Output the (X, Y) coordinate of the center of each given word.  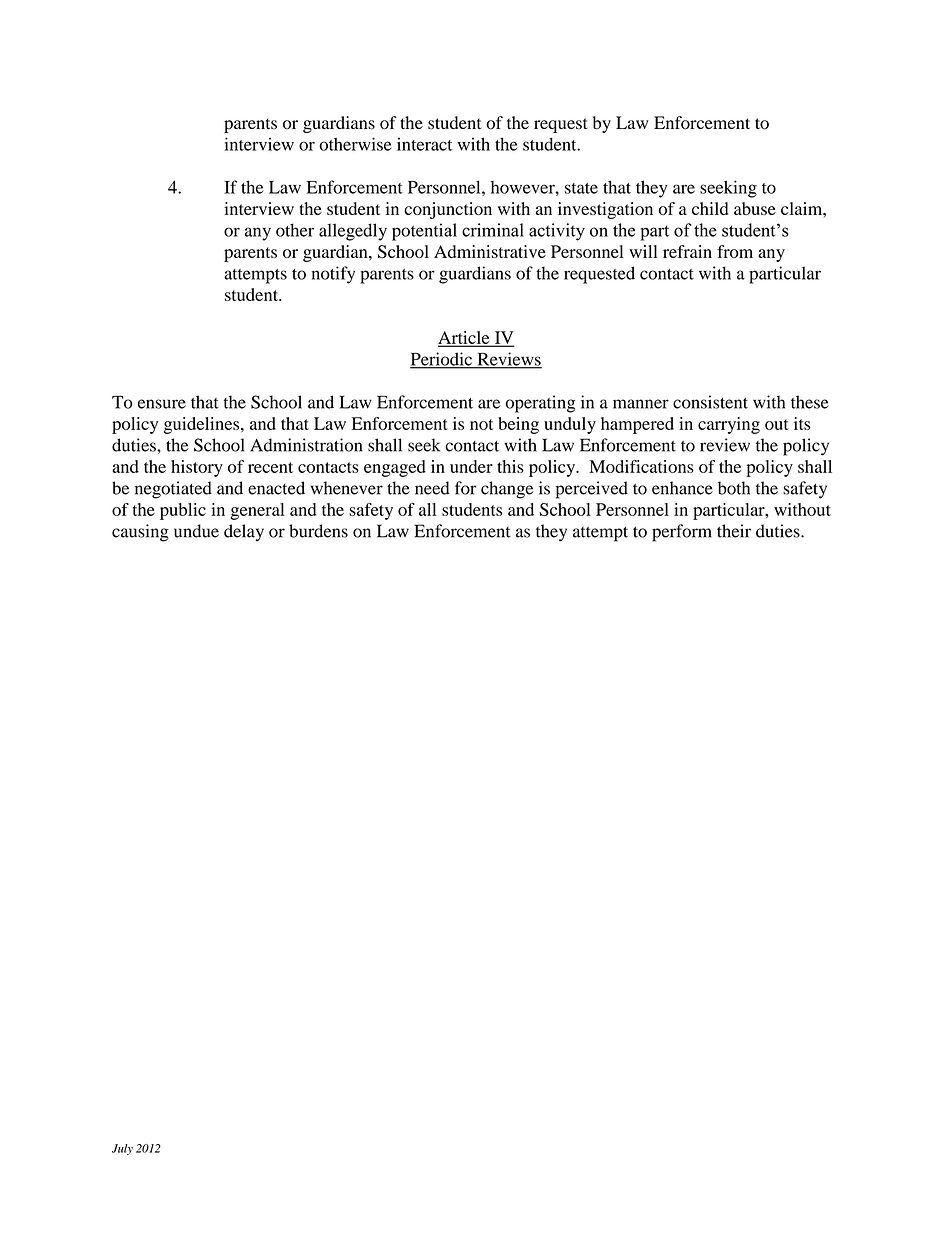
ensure (162, 404)
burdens (318, 531)
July (122, 1149)
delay (244, 533)
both (734, 488)
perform (682, 533)
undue (196, 531)
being (518, 425)
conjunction (448, 210)
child (710, 208)
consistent (710, 402)
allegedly (353, 232)
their (734, 531)
